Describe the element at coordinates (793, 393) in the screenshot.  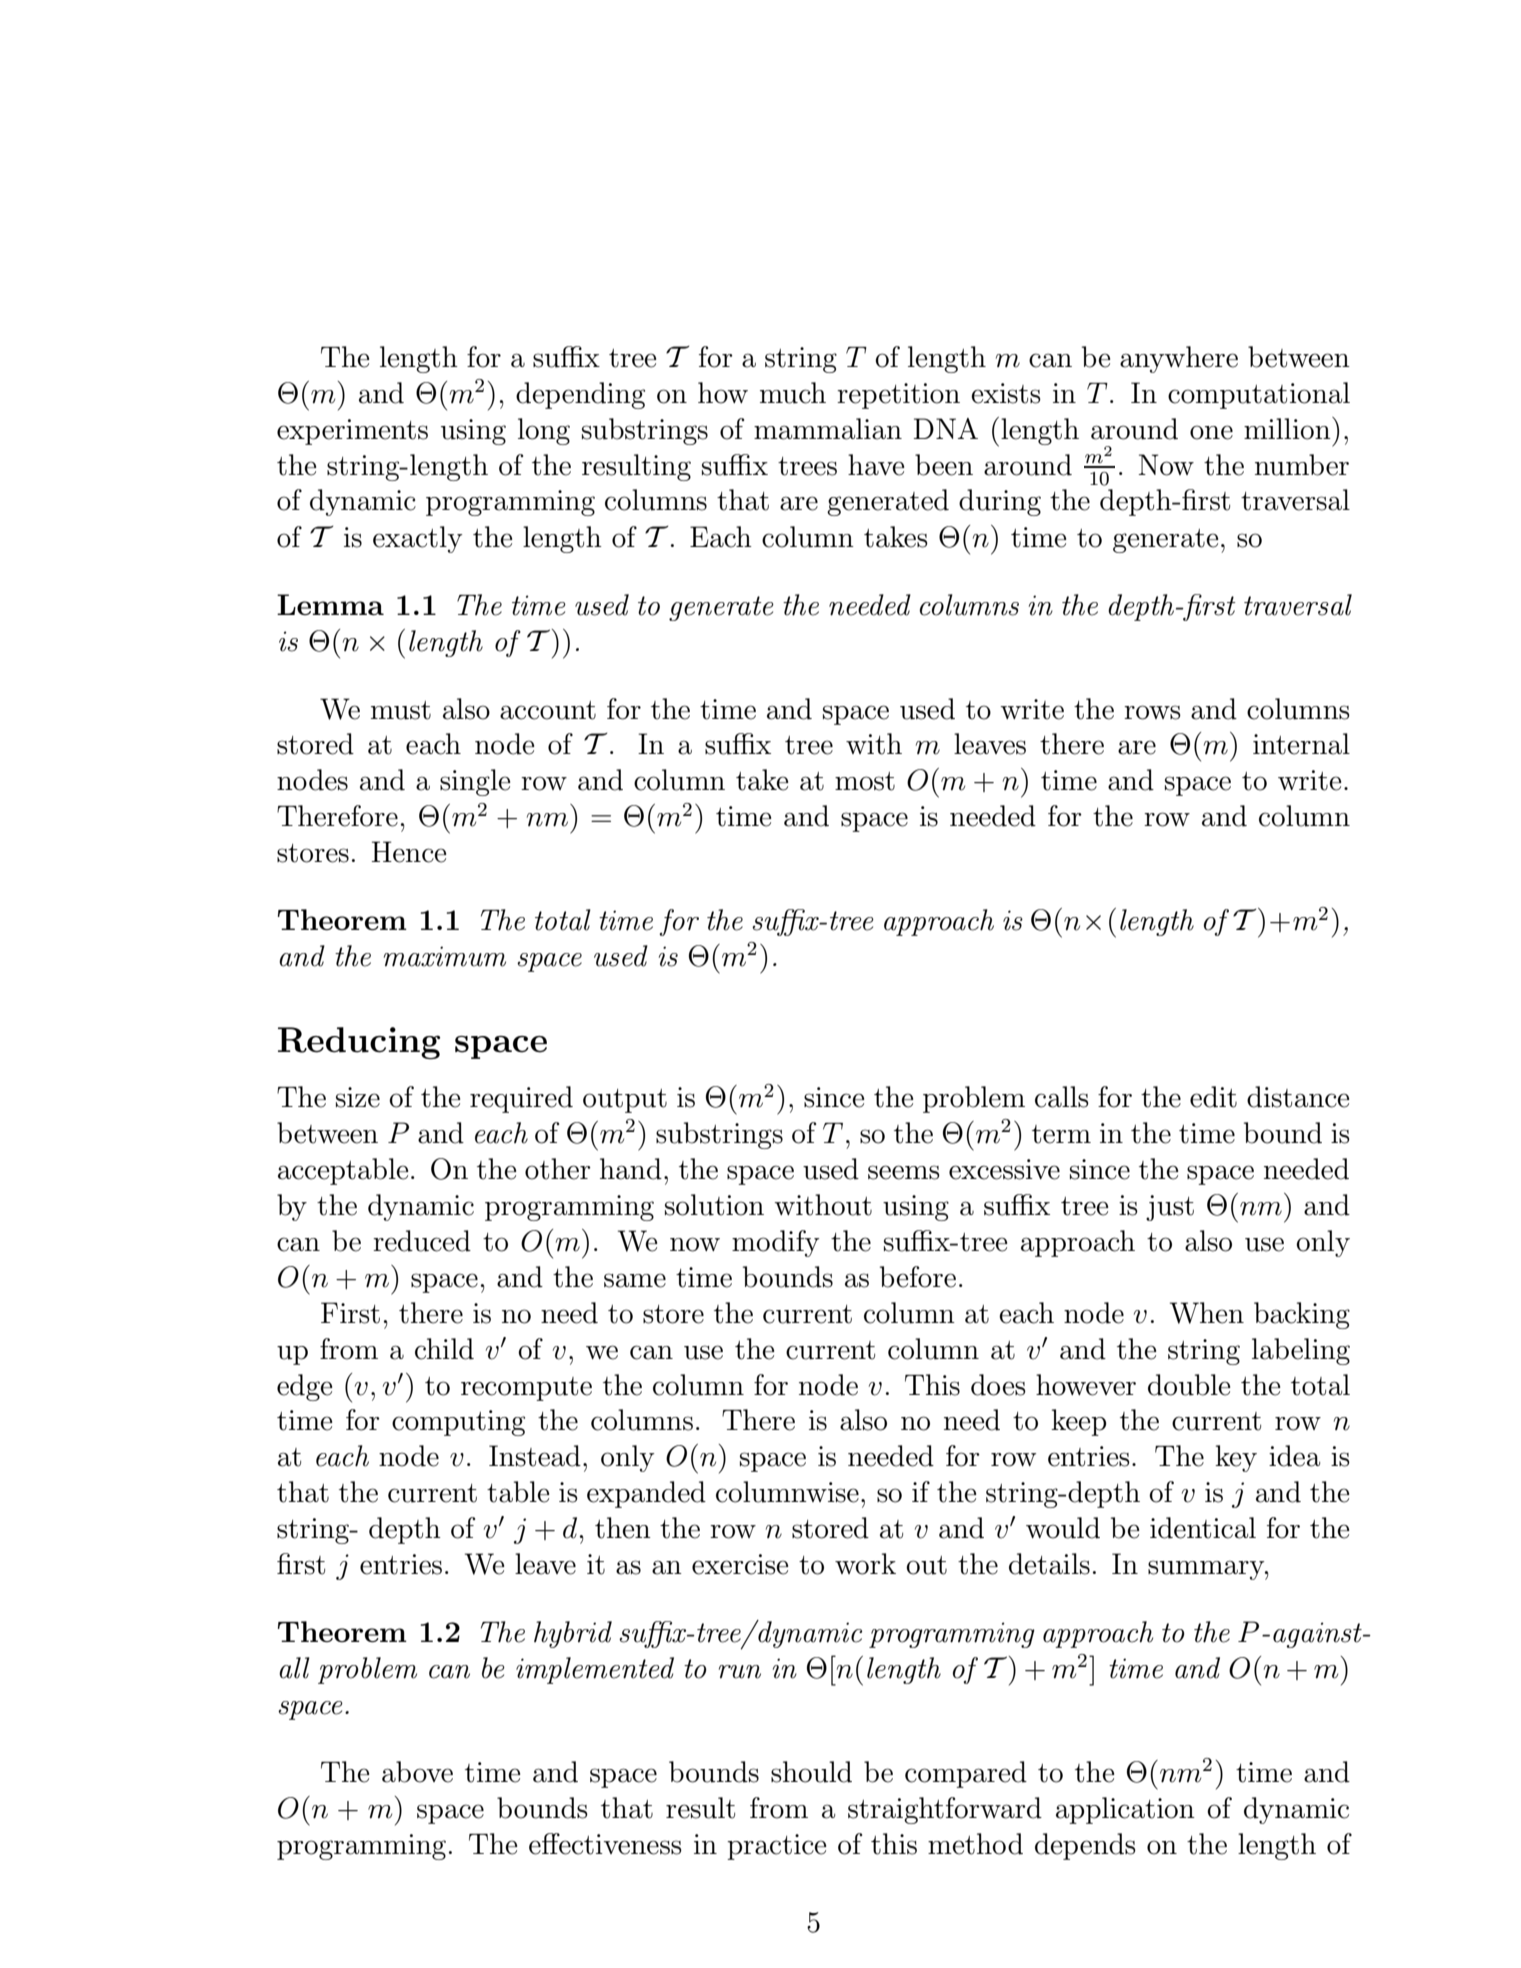
I see `much` at that location.
